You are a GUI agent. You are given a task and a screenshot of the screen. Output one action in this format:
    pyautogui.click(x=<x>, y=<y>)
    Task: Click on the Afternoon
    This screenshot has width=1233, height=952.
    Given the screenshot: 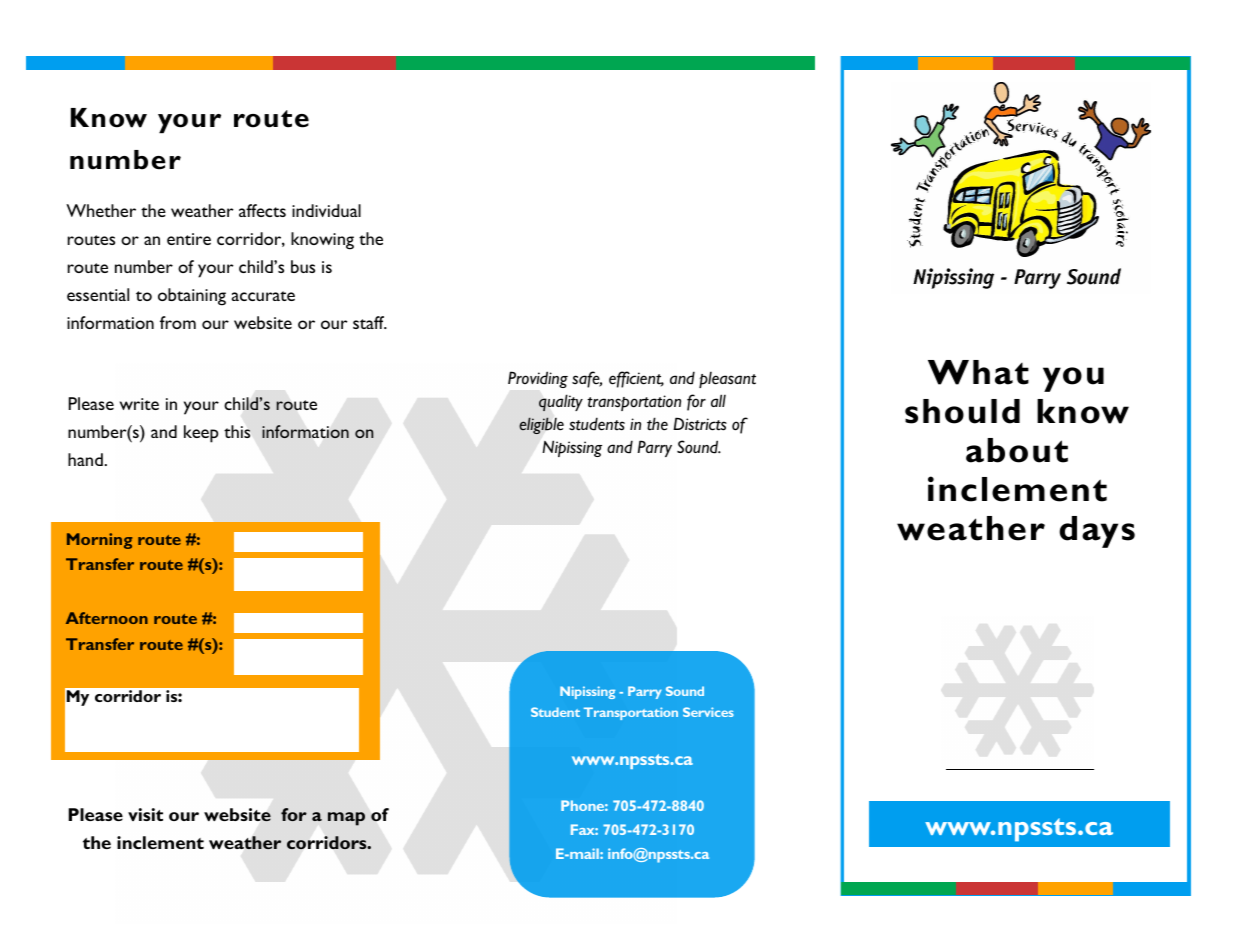 What is the action you would take?
    pyautogui.click(x=107, y=618)
